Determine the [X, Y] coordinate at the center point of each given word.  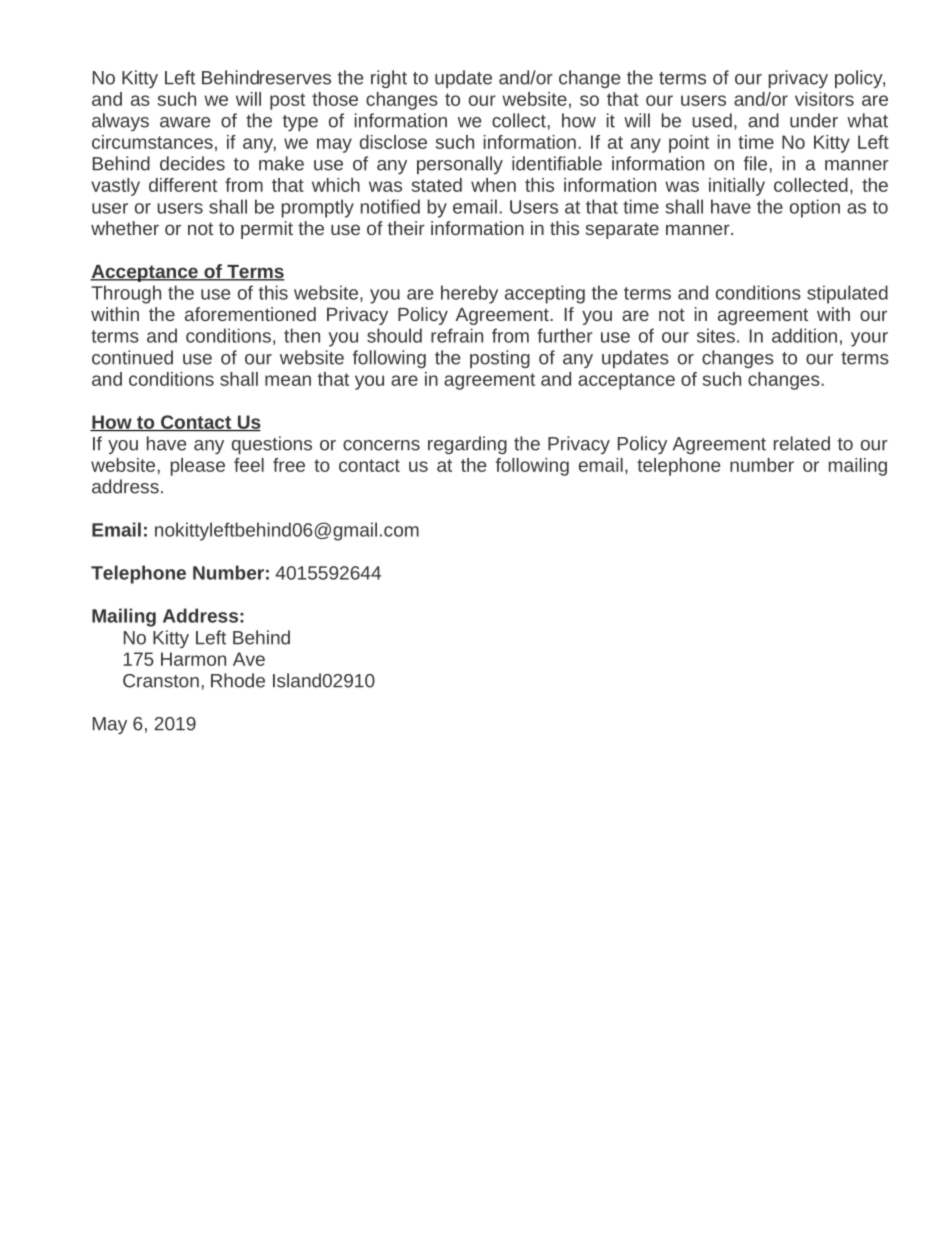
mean [288, 380]
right [389, 79]
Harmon [193, 659]
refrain [457, 335]
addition [804, 335]
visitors [824, 99]
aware [185, 122]
